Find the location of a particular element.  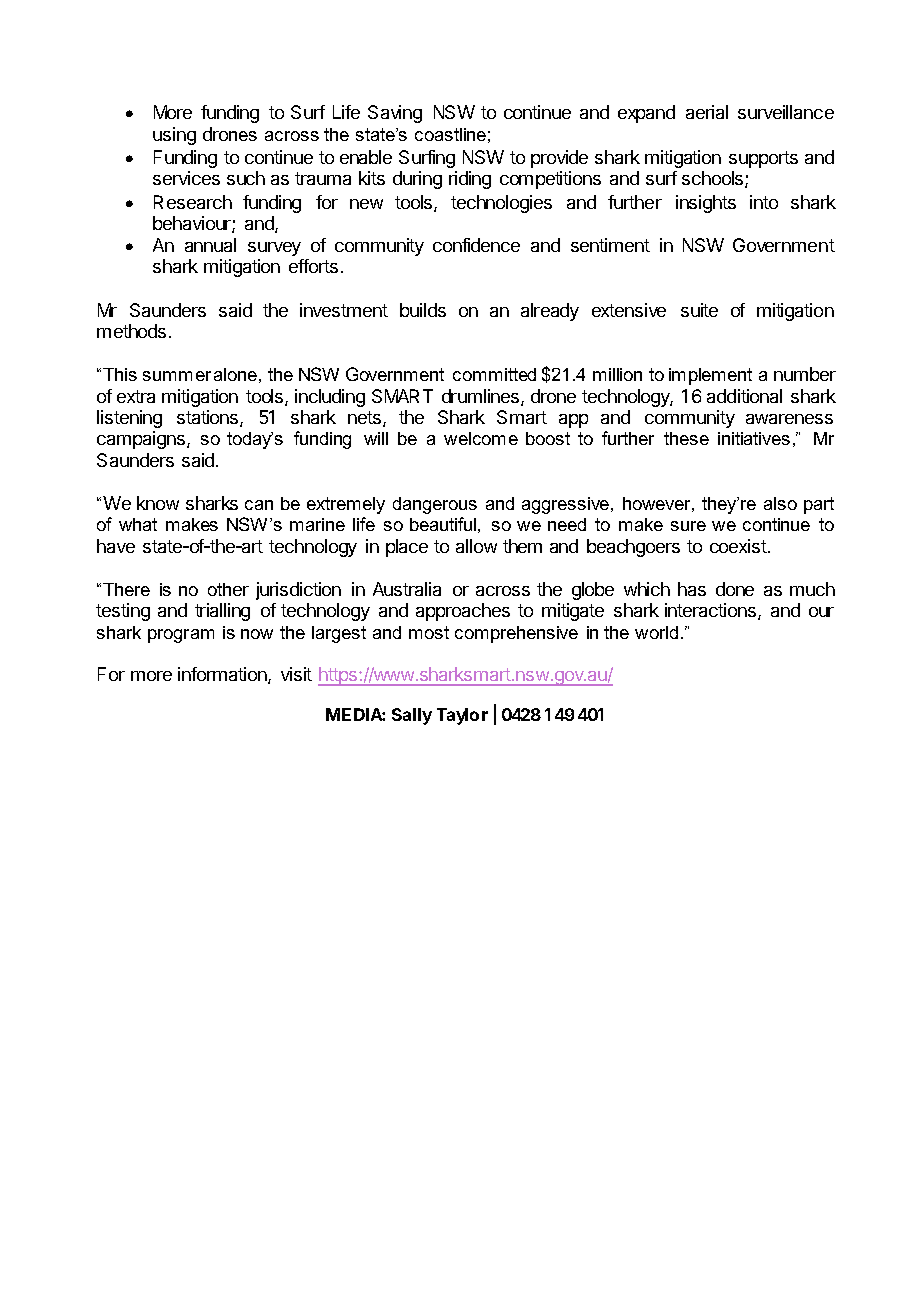

aerial is located at coordinates (707, 112).
